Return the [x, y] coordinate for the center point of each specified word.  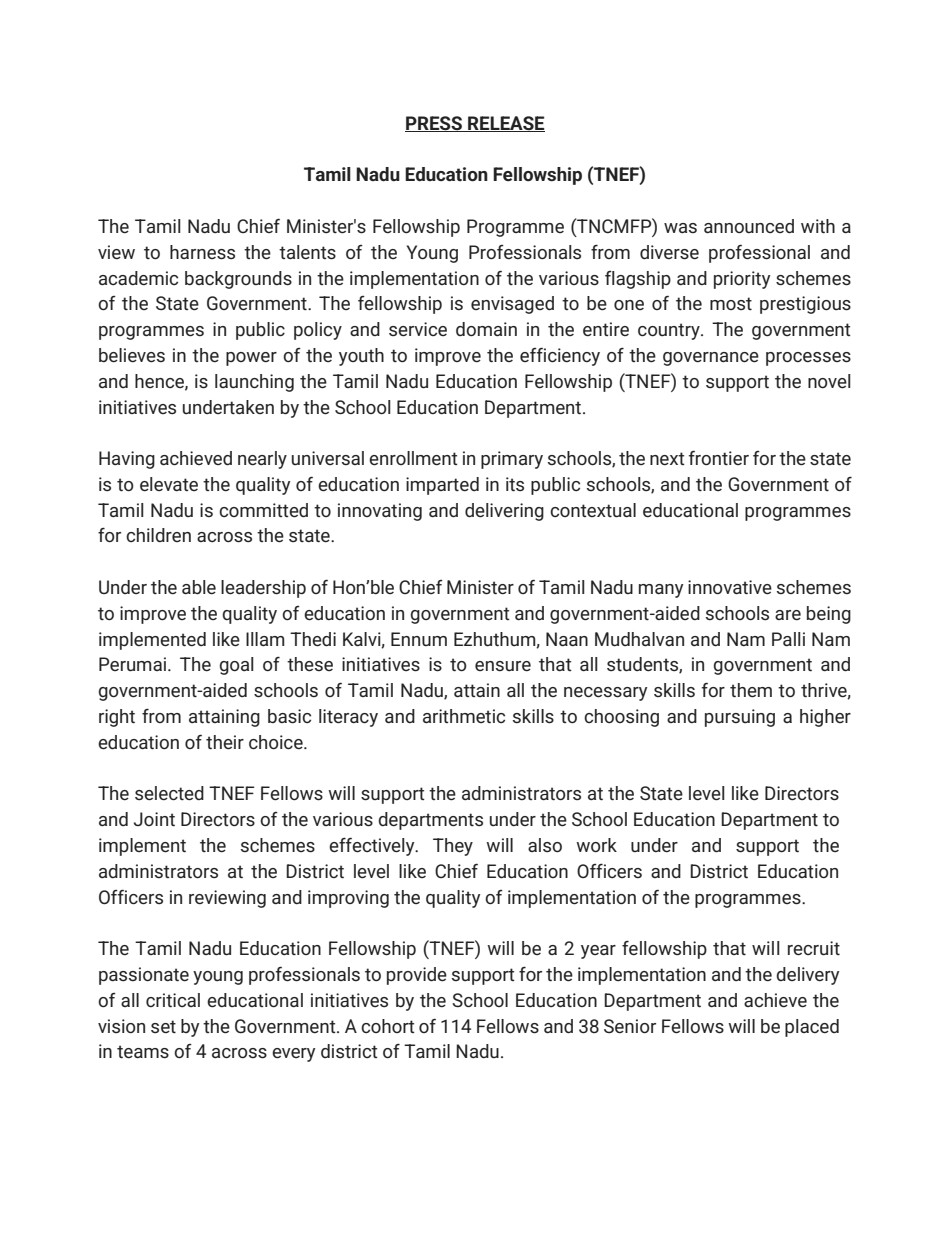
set [163, 1027]
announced [749, 226]
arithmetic [464, 716]
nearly [262, 460]
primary [512, 460]
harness [202, 252]
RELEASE [505, 124]
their [225, 742]
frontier [719, 457]
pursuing [740, 718]
